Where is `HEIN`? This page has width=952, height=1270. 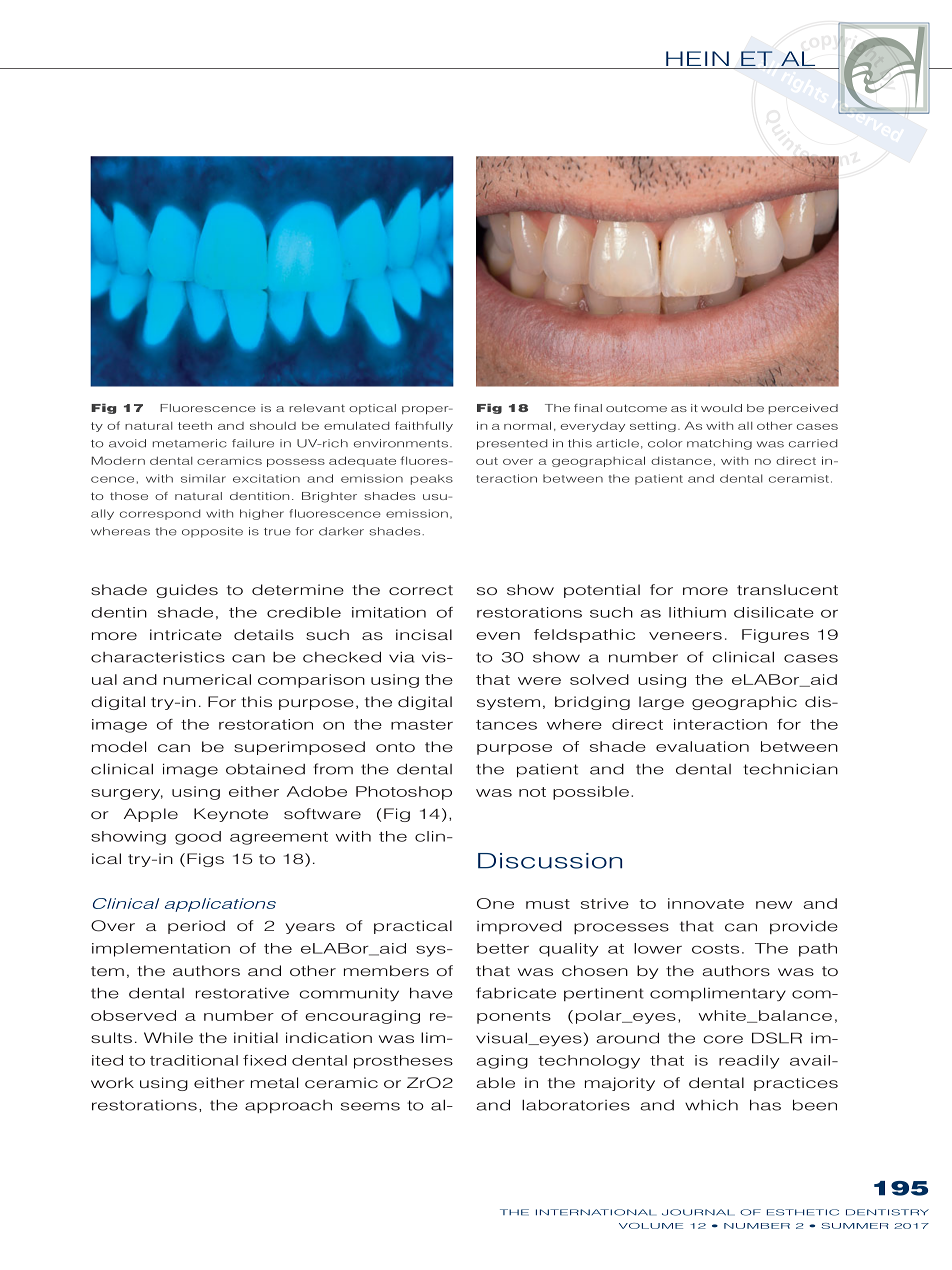 HEIN is located at coordinates (697, 60).
